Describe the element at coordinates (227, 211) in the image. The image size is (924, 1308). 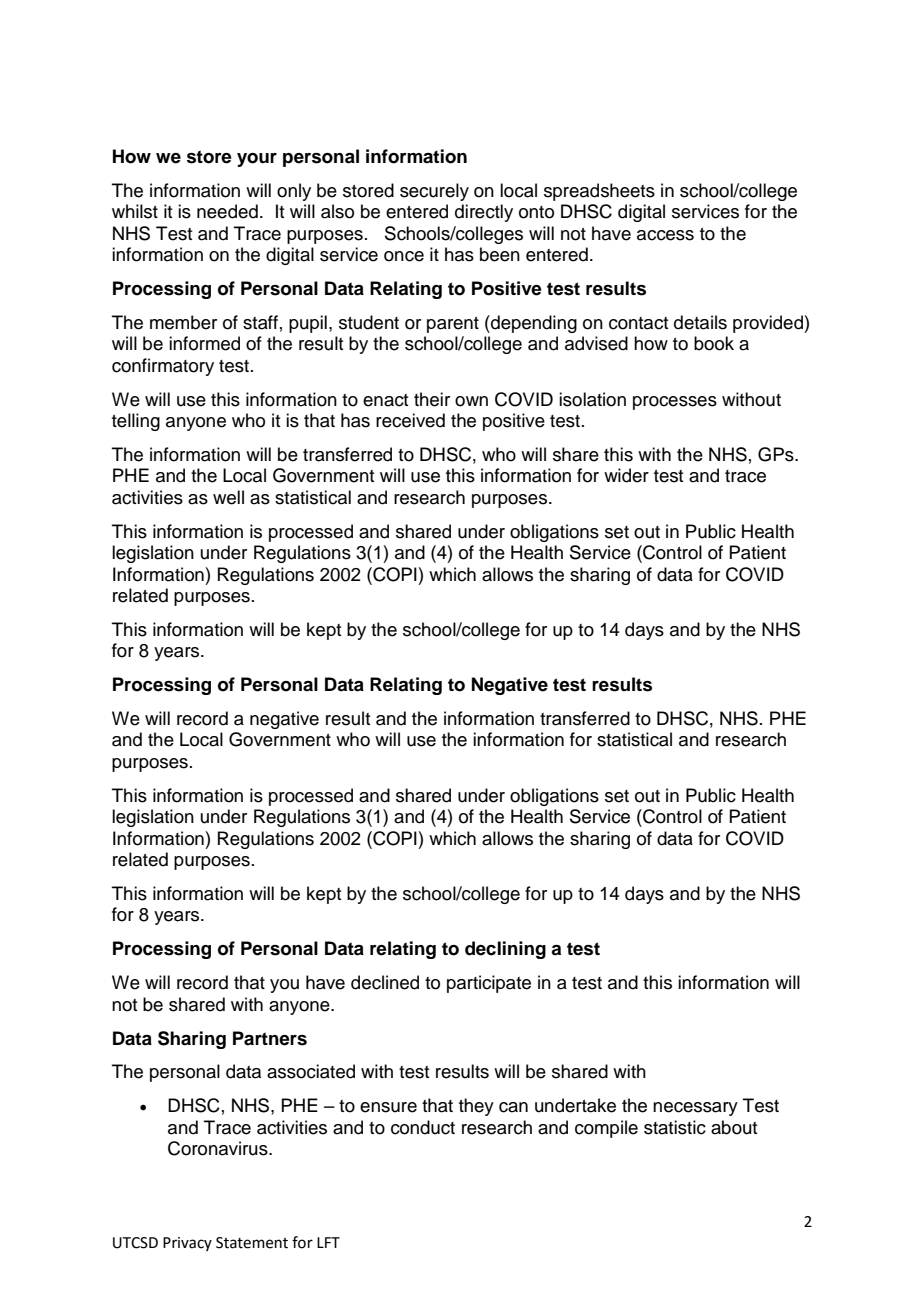
I see `needed` at that location.
